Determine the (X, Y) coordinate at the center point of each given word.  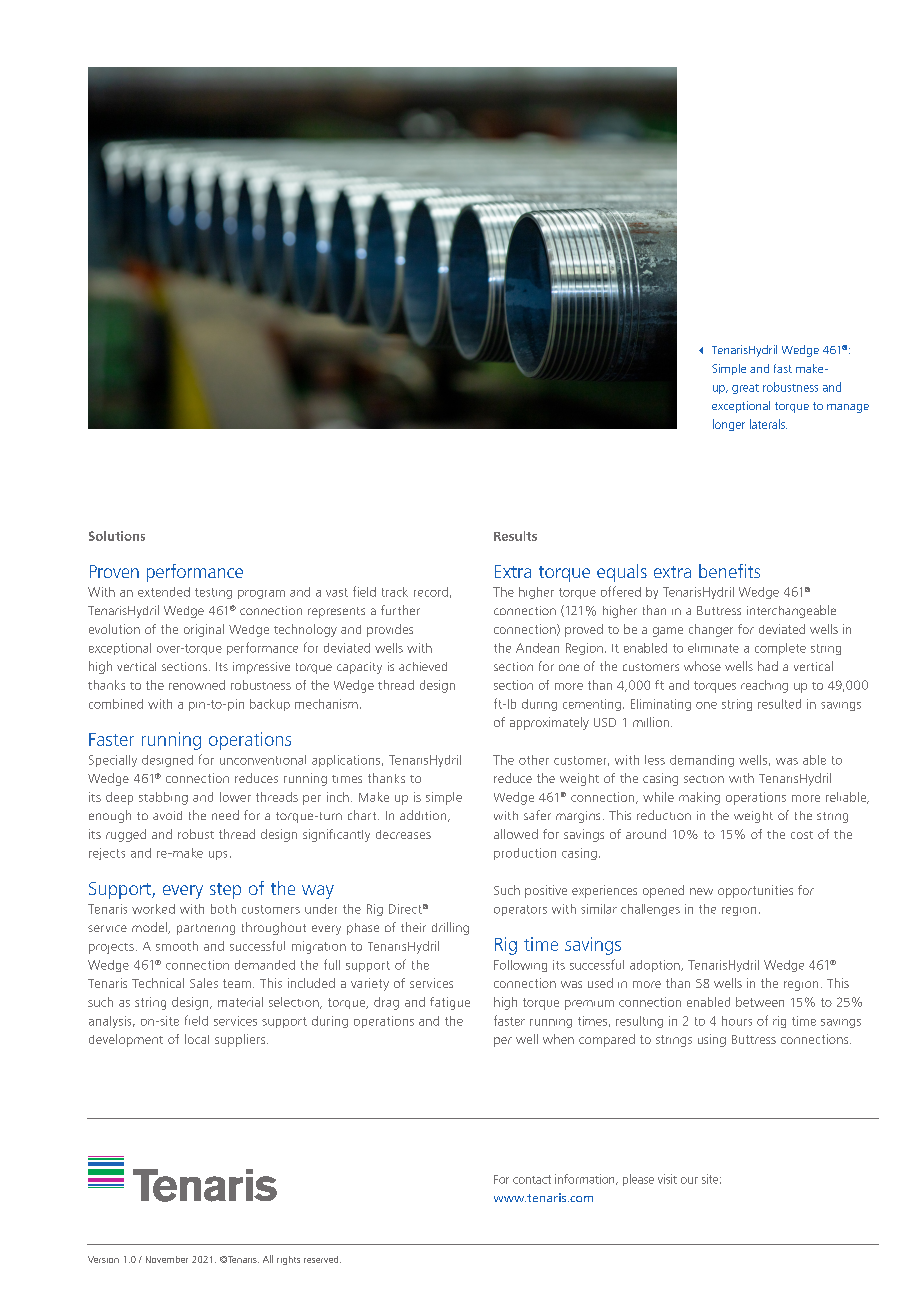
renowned (197, 685)
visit (667, 1179)
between (760, 1002)
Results (515, 536)
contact (532, 1179)
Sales (204, 983)
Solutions (117, 536)
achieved (423, 666)
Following (520, 966)
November (167, 1259)
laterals (768, 424)
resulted (779, 704)
